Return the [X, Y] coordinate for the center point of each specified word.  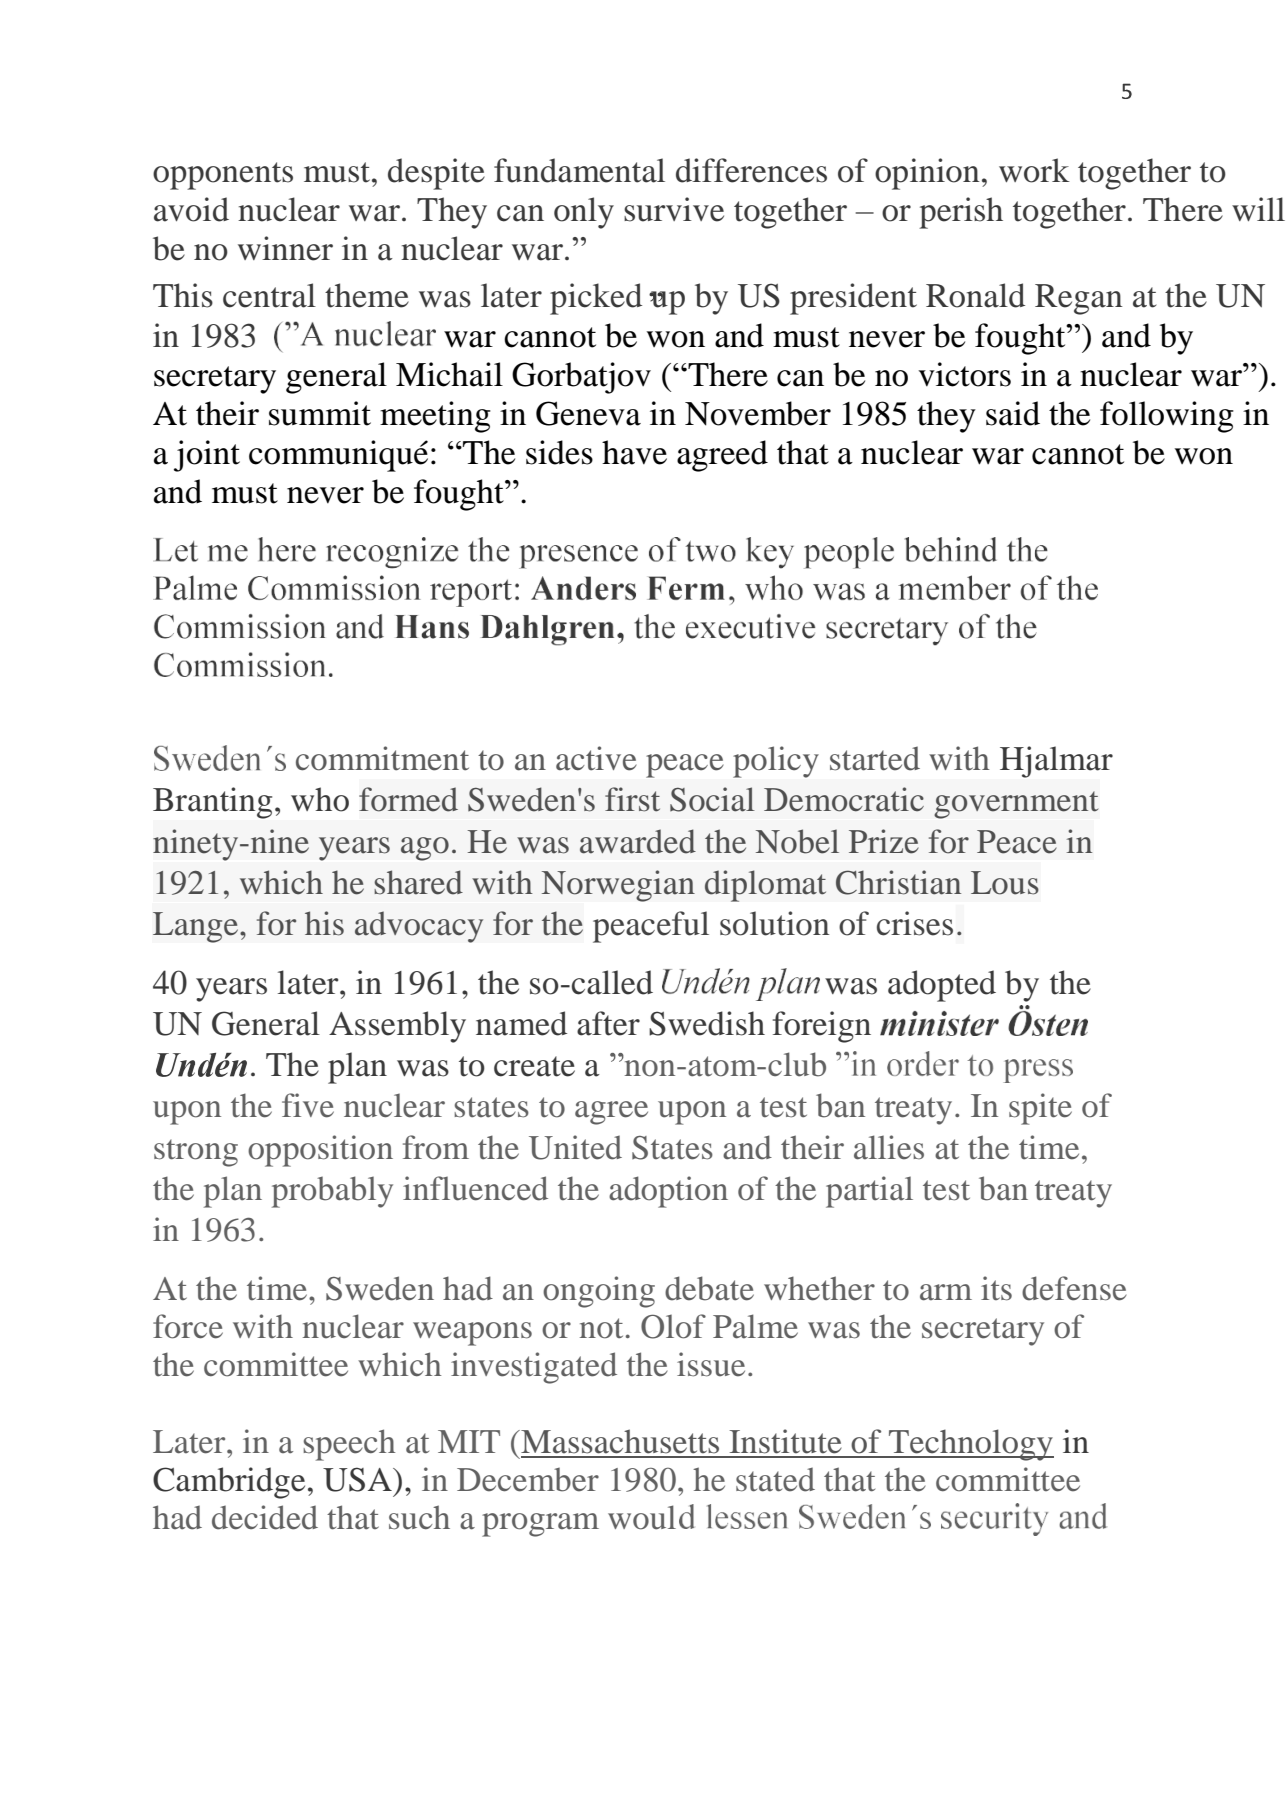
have [634, 452]
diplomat [765, 886]
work [1034, 170]
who [320, 799]
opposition [320, 1151]
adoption [668, 1192]
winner [285, 248]
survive [674, 209]
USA [358, 1479]
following [1167, 417]
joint [207, 456]
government [1016, 805]
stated [775, 1479]
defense [1074, 1288]
